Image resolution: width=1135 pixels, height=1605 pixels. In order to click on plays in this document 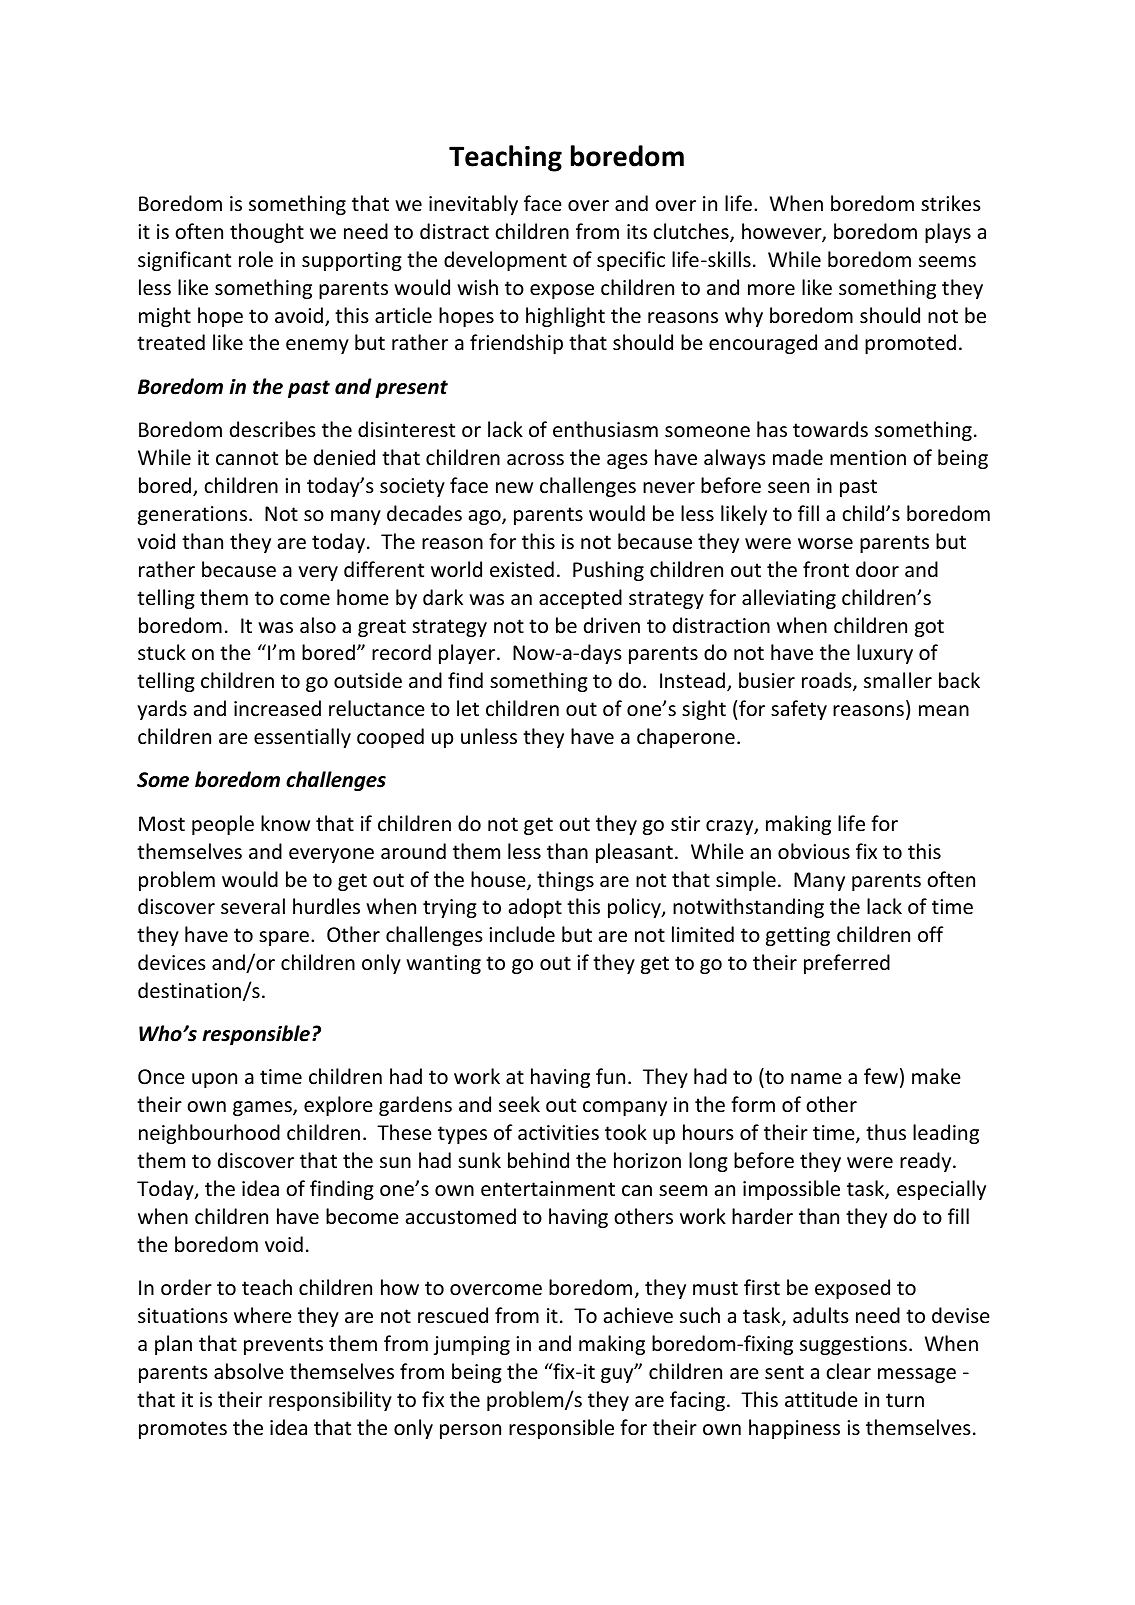, I will do `click(948, 233)`.
